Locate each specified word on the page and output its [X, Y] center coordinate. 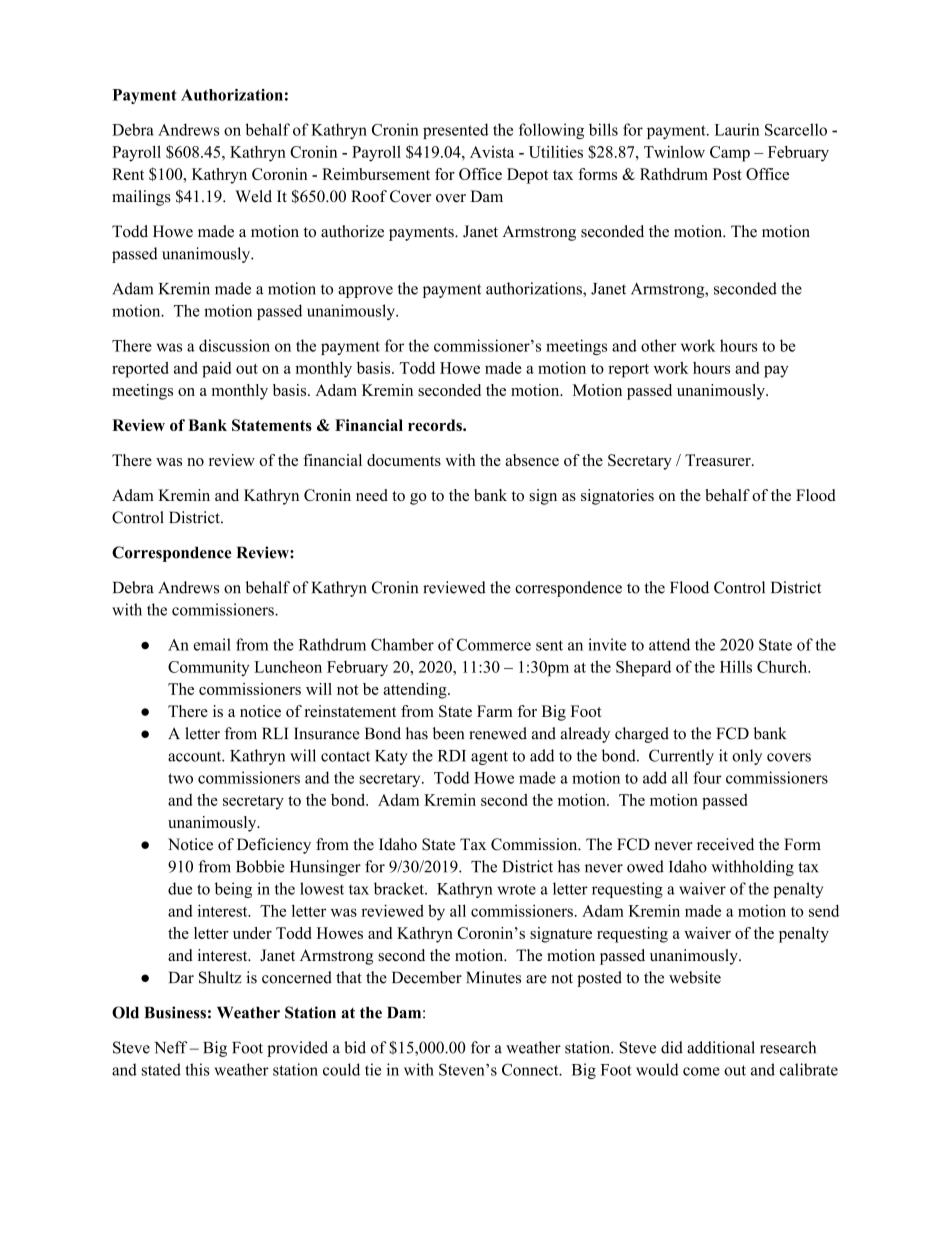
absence [532, 460]
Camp [730, 154]
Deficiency [274, 846]
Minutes [493, 977]
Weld [253, 196]
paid [216, 370]
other [658, 345]
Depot [527, 176]
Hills [736, 666]
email [212, 644]
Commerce [494, 644]
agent [489, 758]
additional [721, 1047]
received [725, 844]
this [197, 1069]
